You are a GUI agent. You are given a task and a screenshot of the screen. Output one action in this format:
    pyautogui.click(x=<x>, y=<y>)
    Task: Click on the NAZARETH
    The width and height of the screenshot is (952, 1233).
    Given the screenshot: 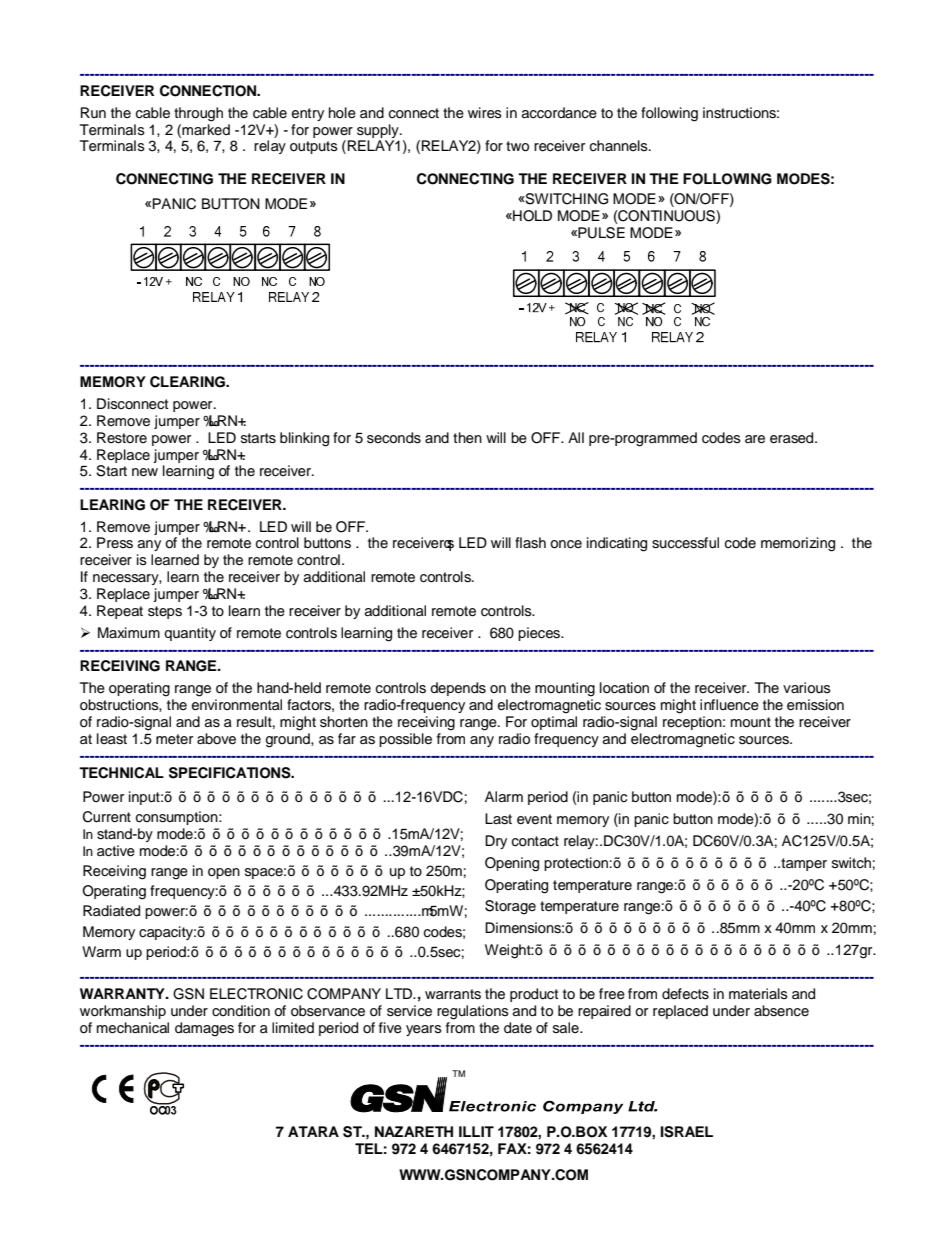 What is the action you would take?
    pyautogui.click(x=414, y=1131)
